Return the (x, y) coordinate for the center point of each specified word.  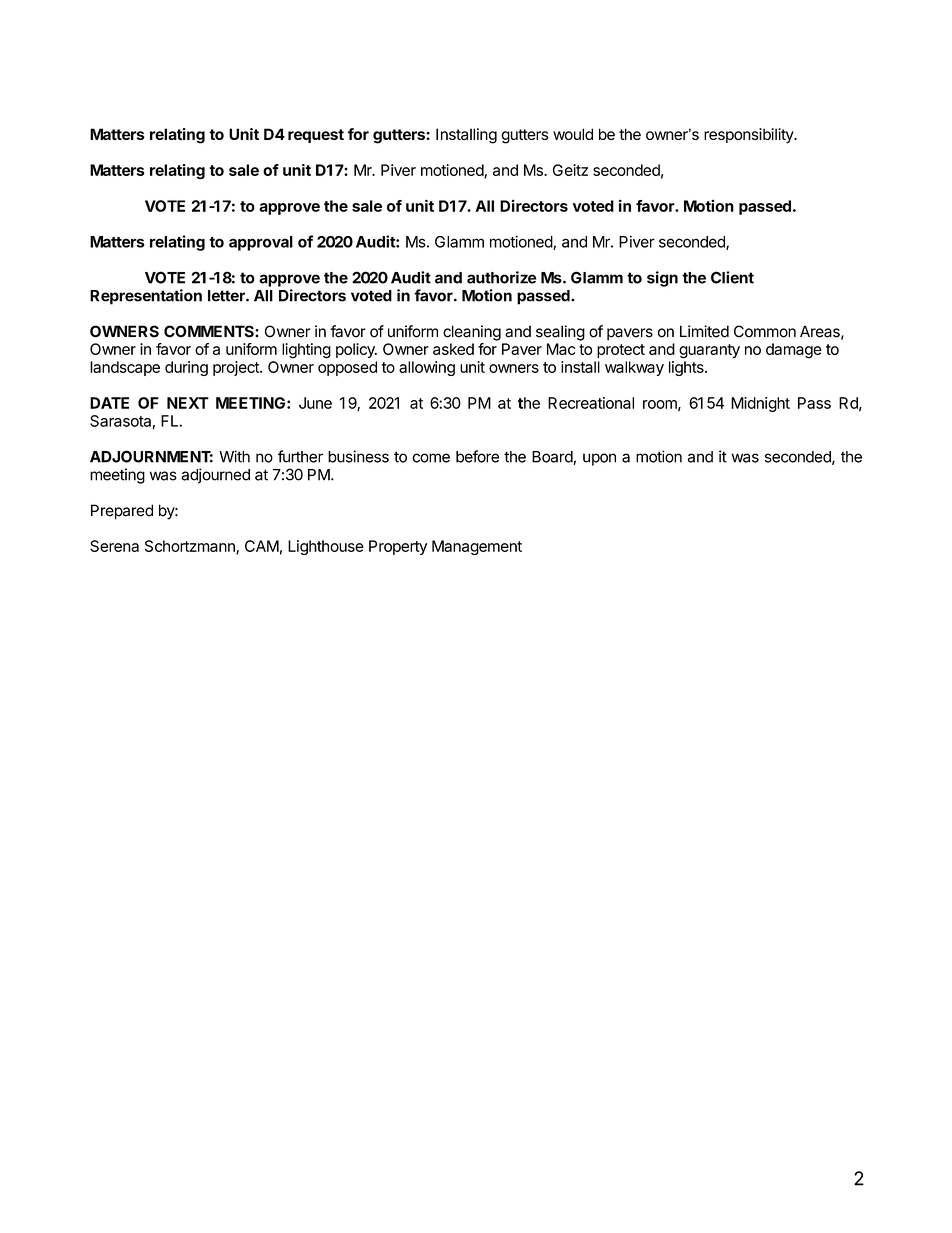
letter (227, 296)
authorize (501, 277)
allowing (427, 368)
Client (732, 277)
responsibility (749, 136)
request (316, 136)
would (573, 134)
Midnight (760, 404)
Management (477, 547)
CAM (262, 546)
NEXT (188, 403)
